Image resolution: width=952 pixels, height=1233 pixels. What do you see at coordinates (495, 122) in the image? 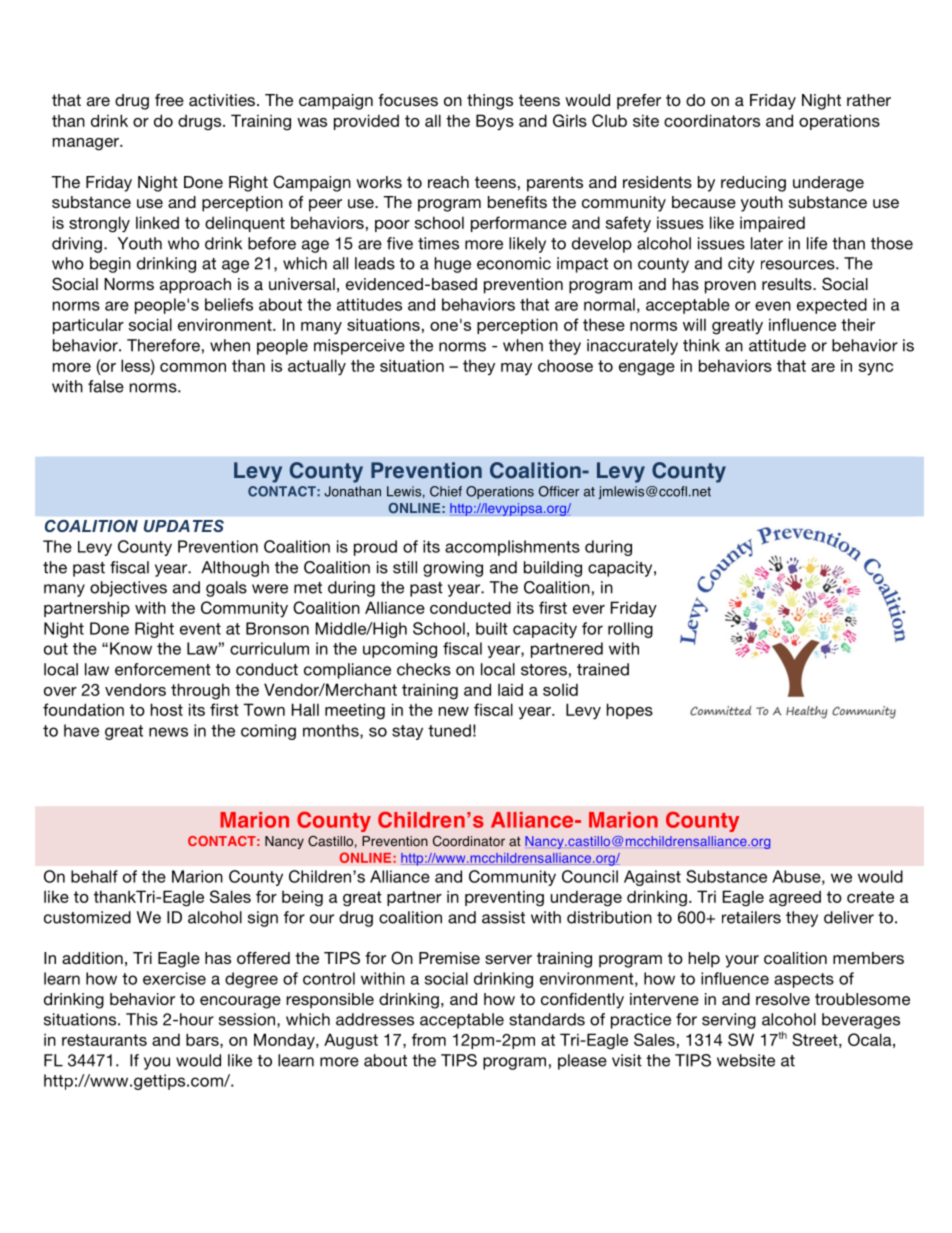
I see `Boys` at bounding box center [495, 122].
